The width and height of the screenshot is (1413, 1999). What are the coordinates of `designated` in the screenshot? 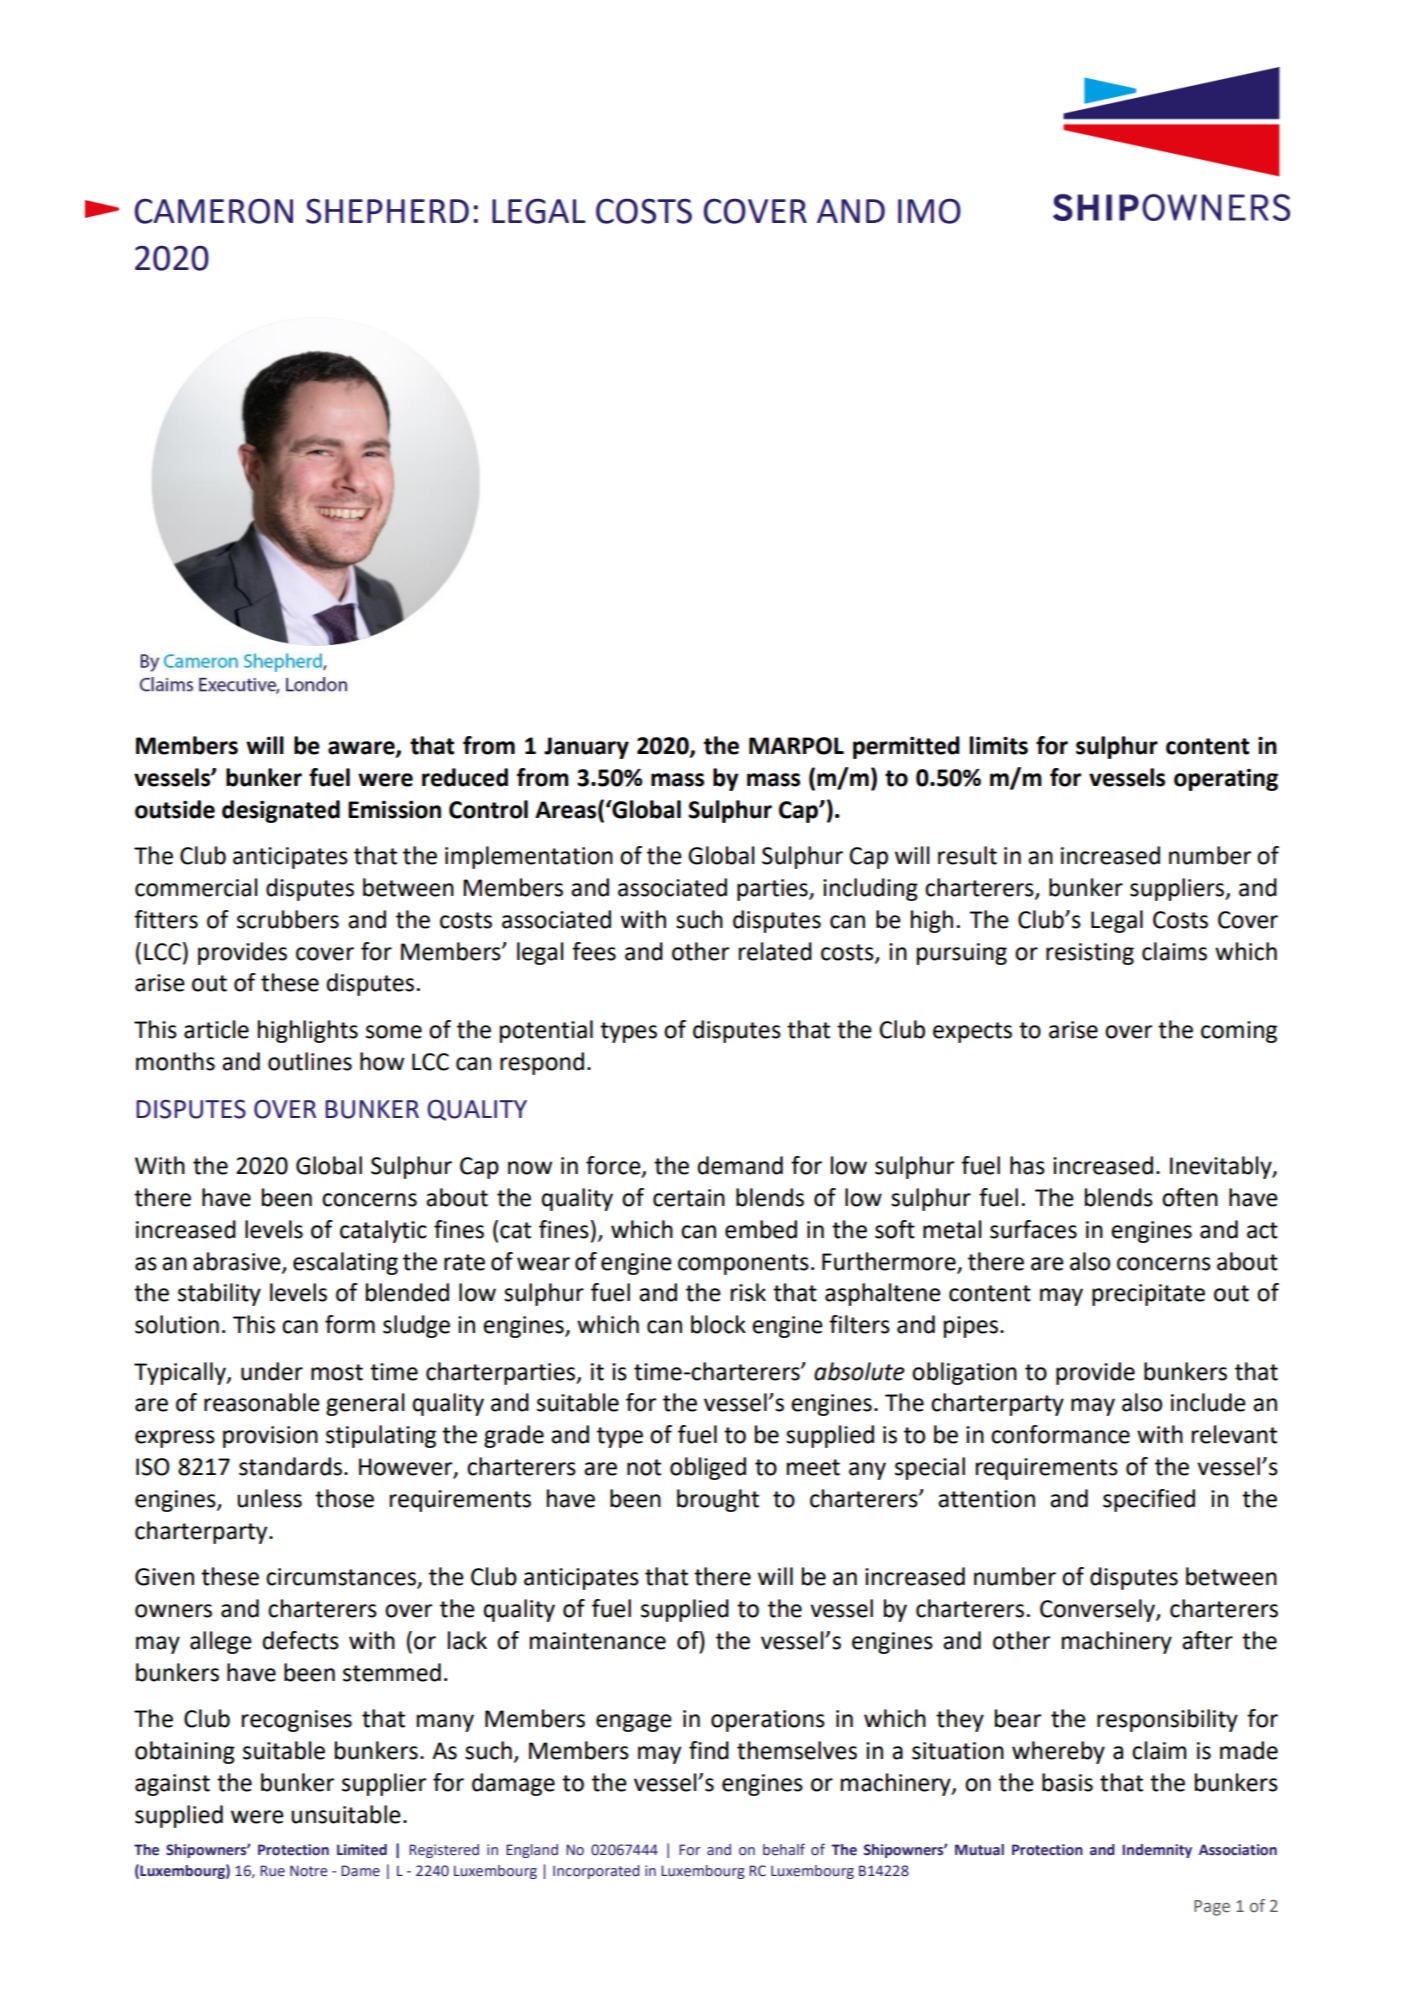 It's located at (281, 811).
